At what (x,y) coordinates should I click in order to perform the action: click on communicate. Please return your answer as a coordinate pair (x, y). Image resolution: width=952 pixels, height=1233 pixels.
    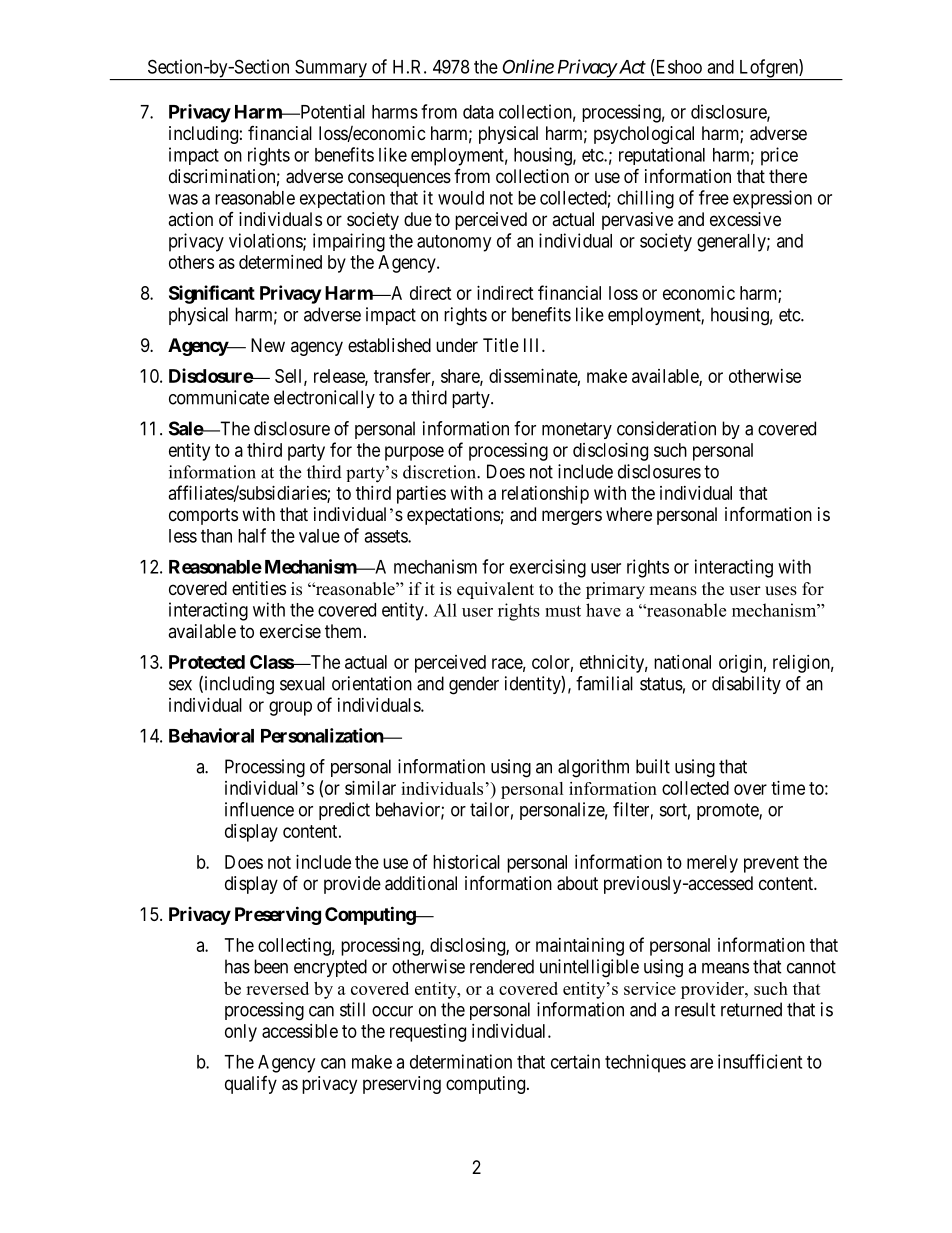
    Looking at the image, I should click on (219, 397).
